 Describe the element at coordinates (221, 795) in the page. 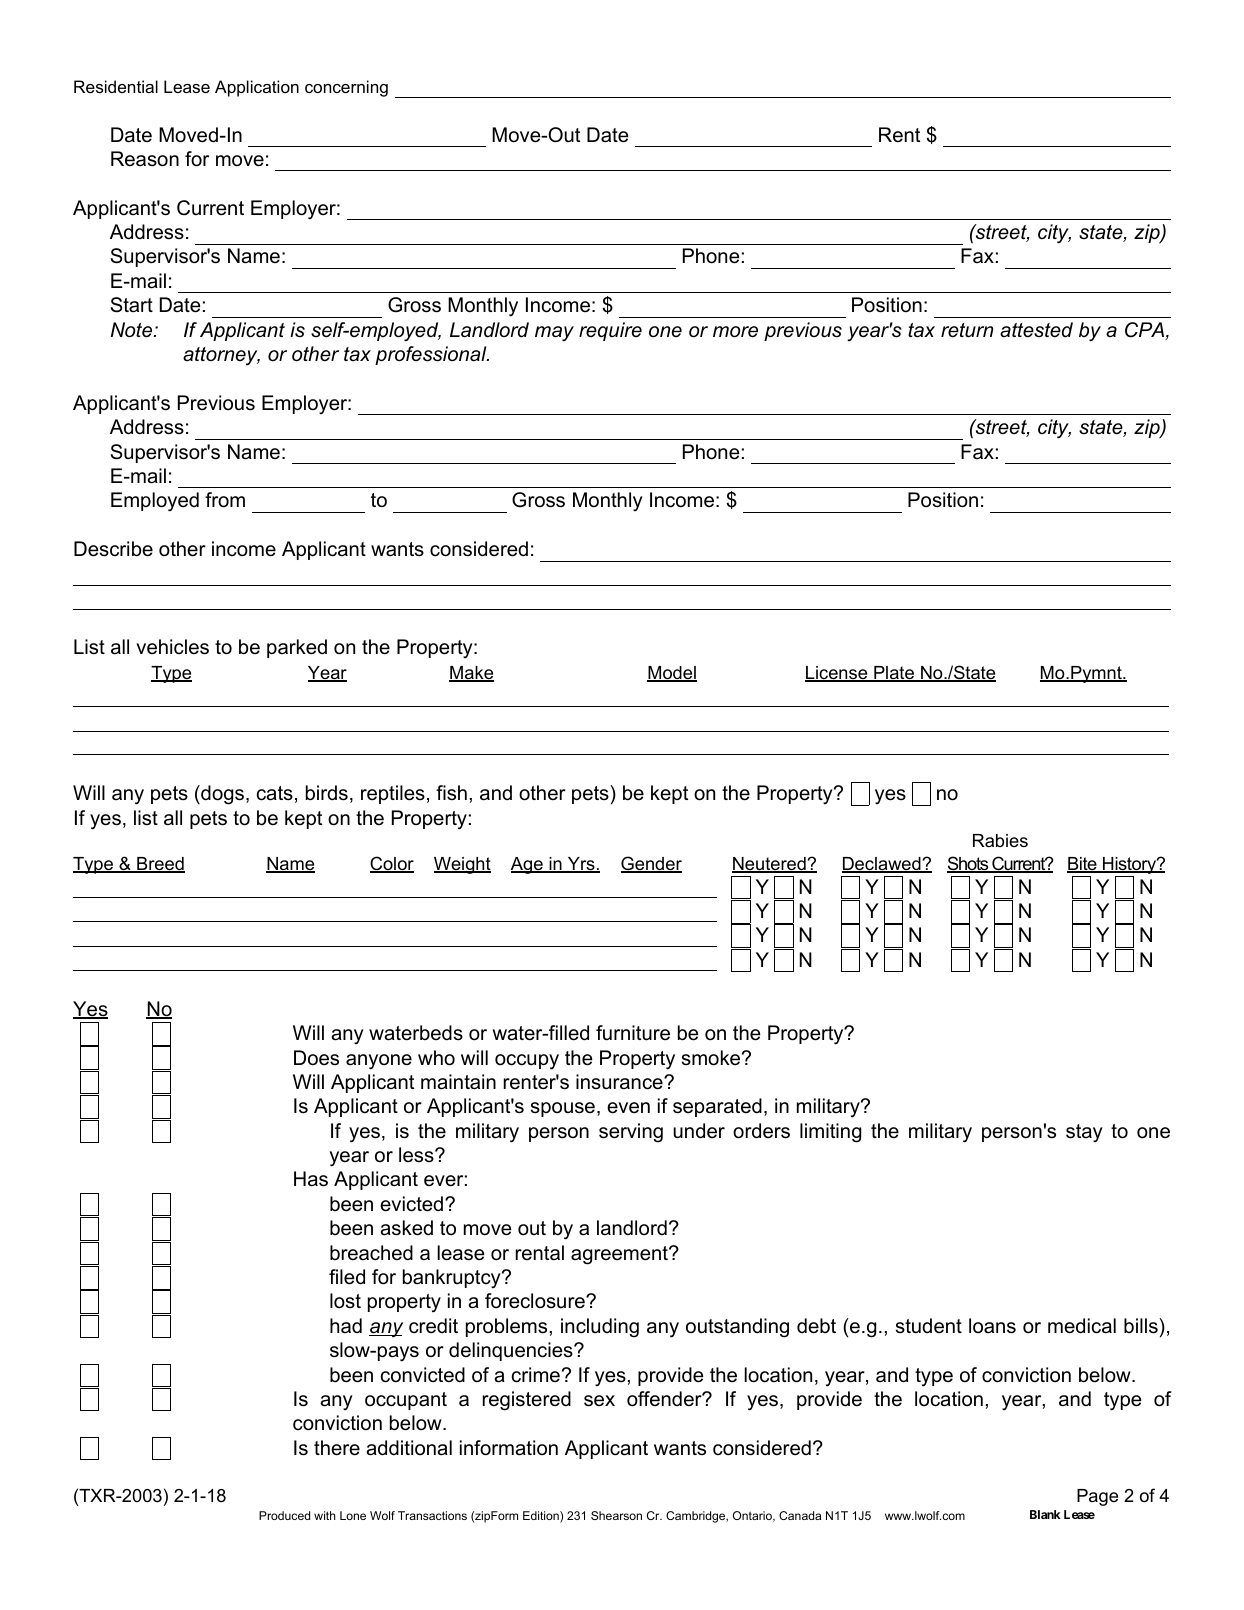

I see `dogs` at that location.
